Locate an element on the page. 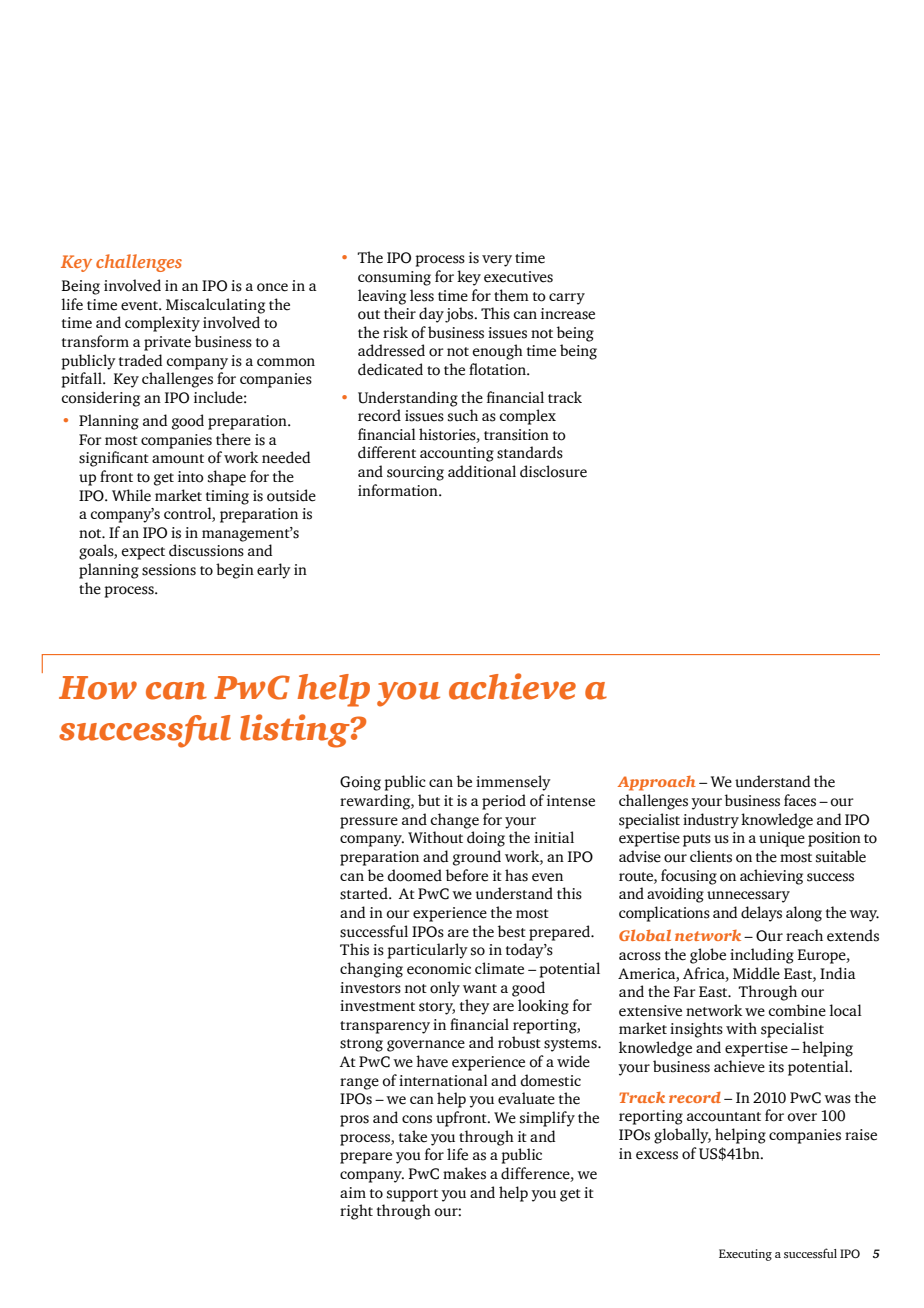  faces is located at coordinates (800, 800).
